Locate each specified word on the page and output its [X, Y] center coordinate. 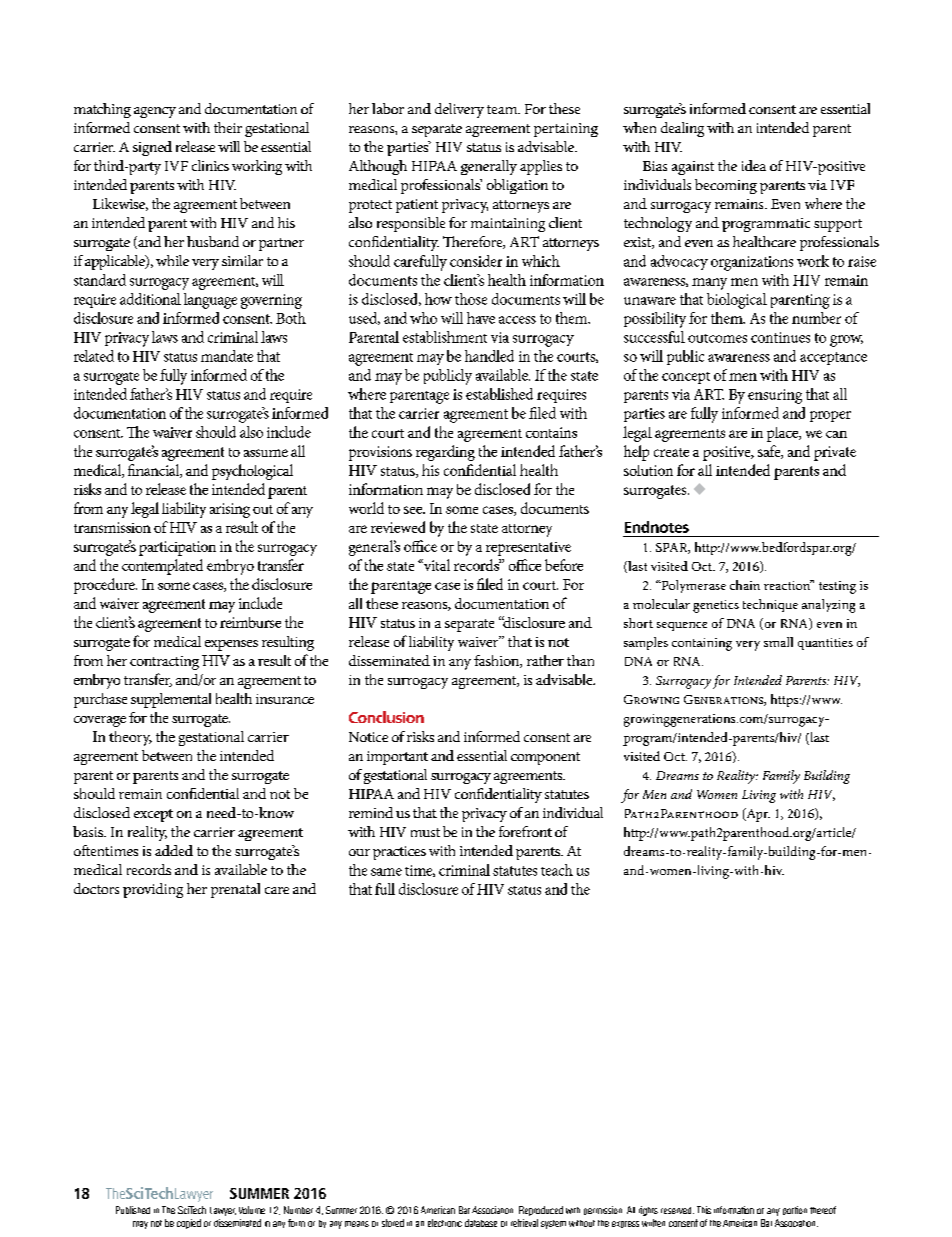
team [503, 109]
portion [795, 1210]
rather [545, 660]
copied [189, 1224]
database [481, 1223]
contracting [164, 663]
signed [152, 148]
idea [754, 165]
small [778, 642]
